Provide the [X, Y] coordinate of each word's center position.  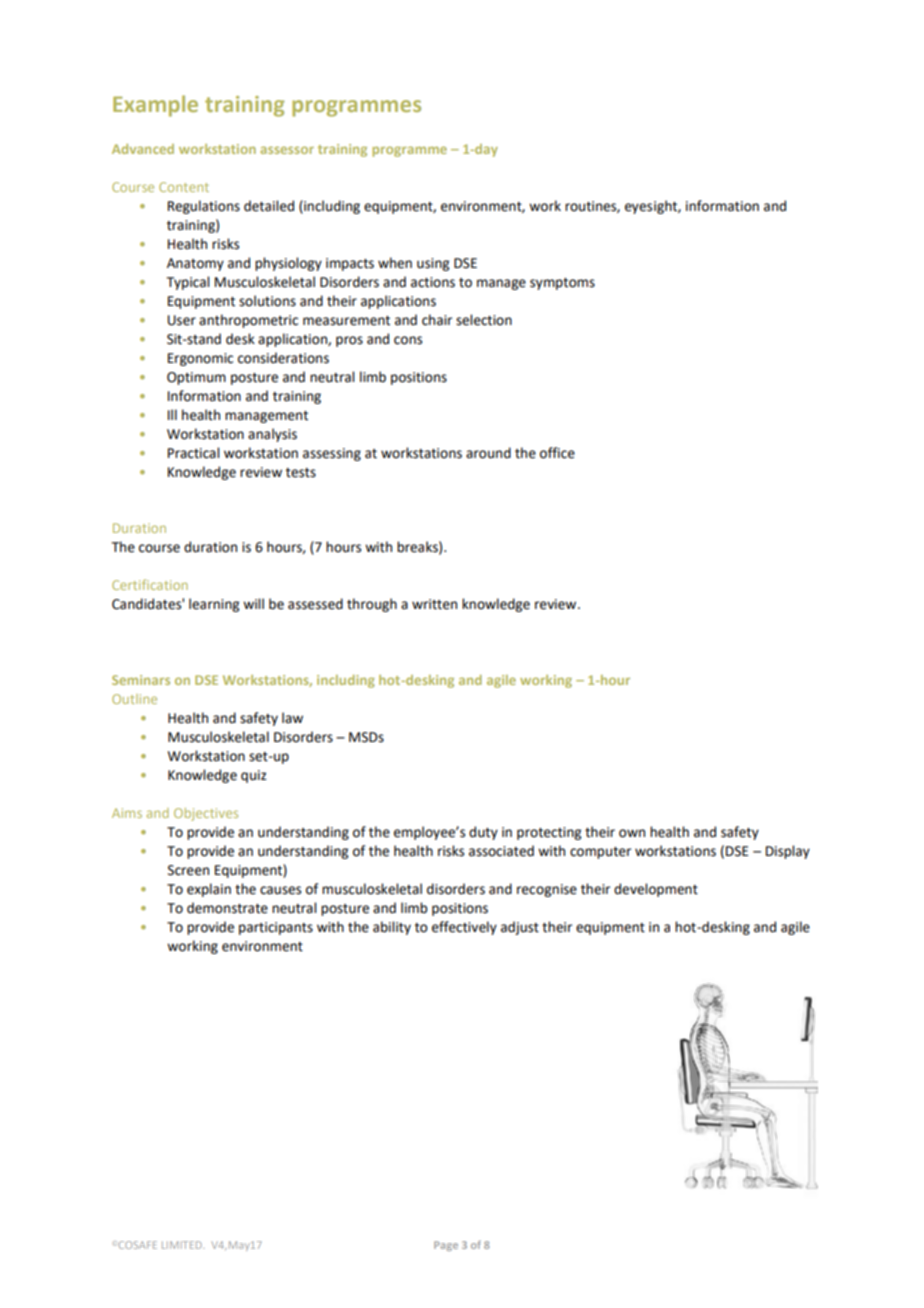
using [433, 264]
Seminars [141, 680]
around [488, 453]
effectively [464, 928]
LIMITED [183, 1245]
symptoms [562, 284]
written [434, 604]
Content [184, 187]
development [656, 890]
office [557, 453]
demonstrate [227, 908]
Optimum [196, 378]
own [632, 833]
